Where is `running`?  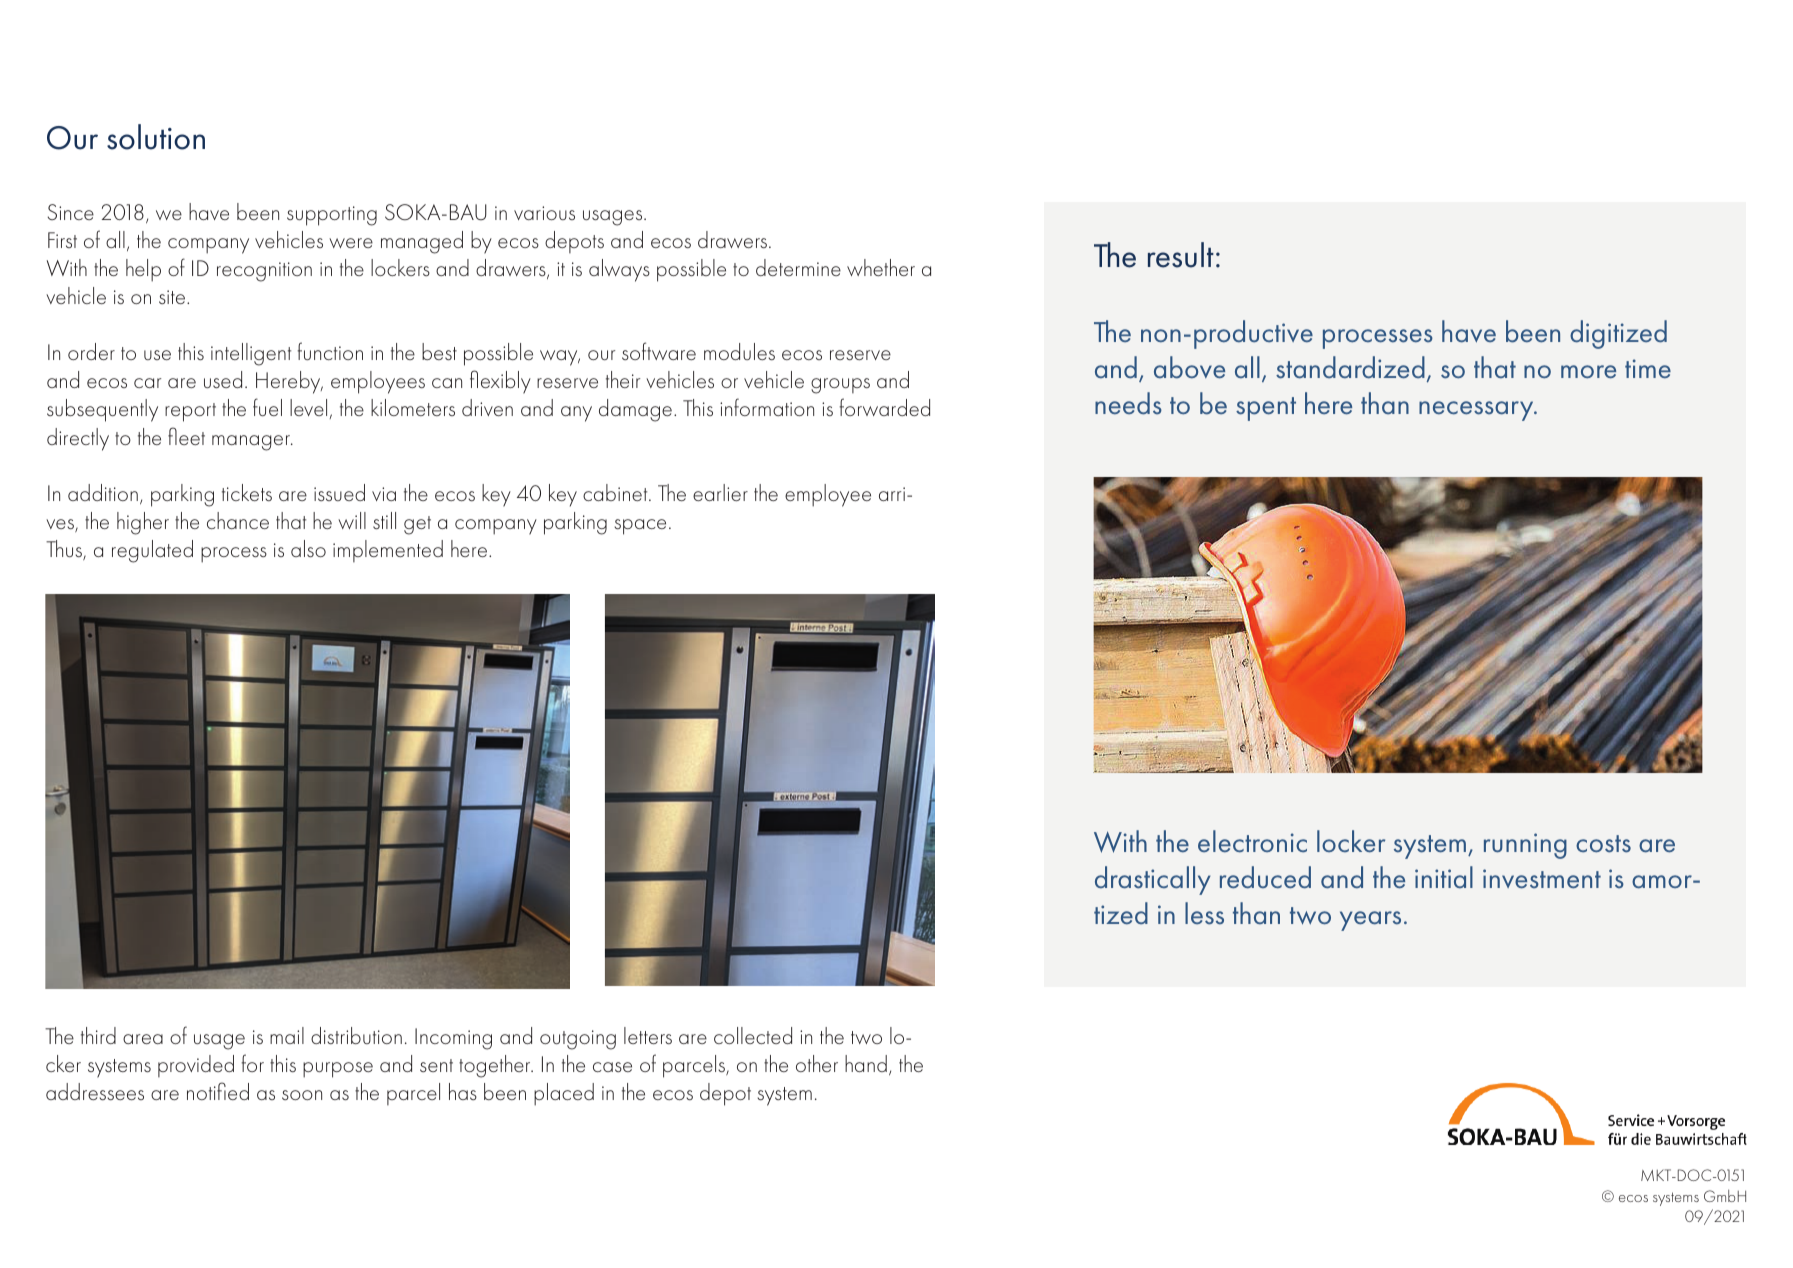 running is located at coordinates (1525, 846).
